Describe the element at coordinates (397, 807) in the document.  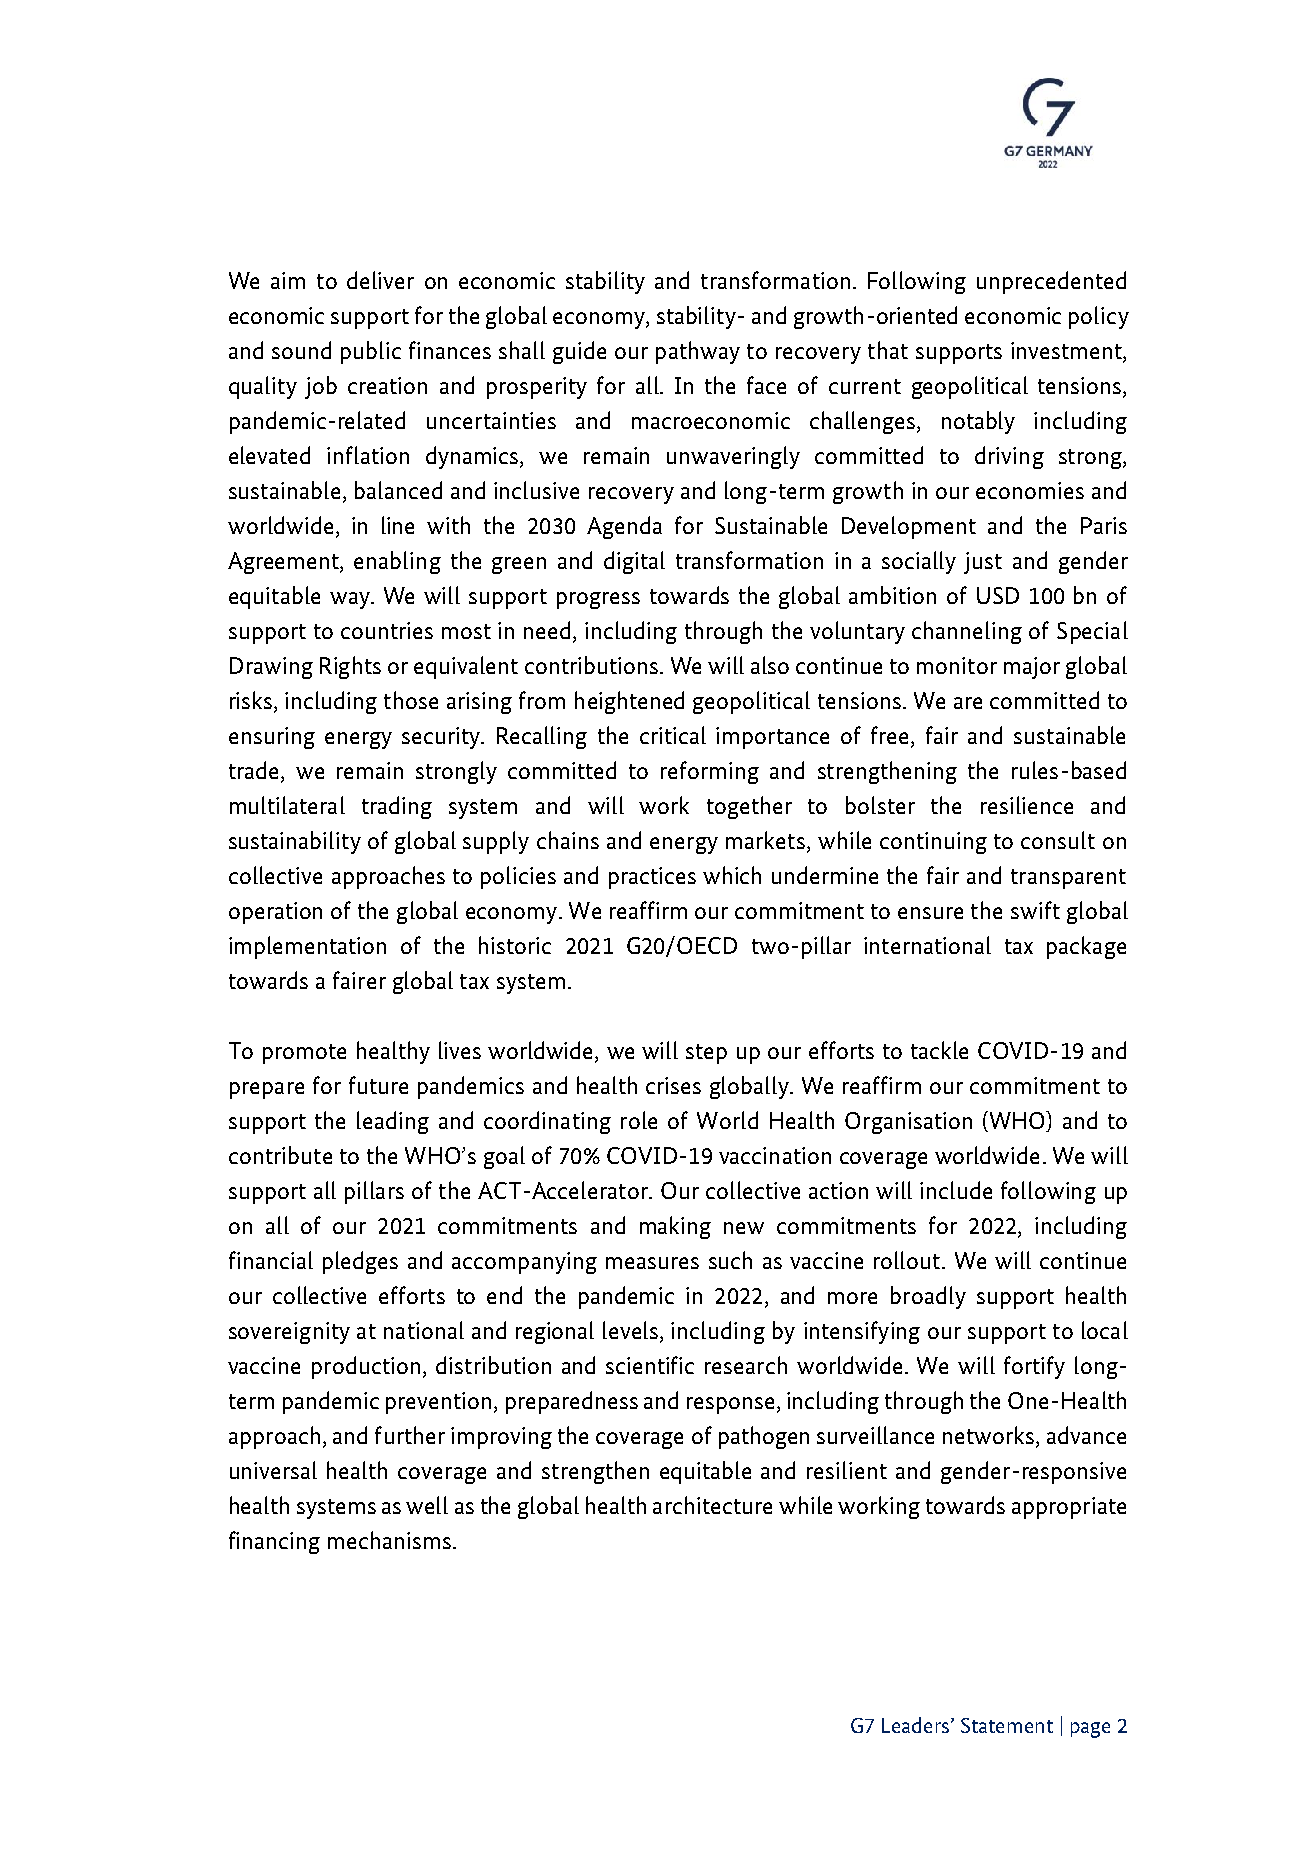
I see `trading` at that location.
